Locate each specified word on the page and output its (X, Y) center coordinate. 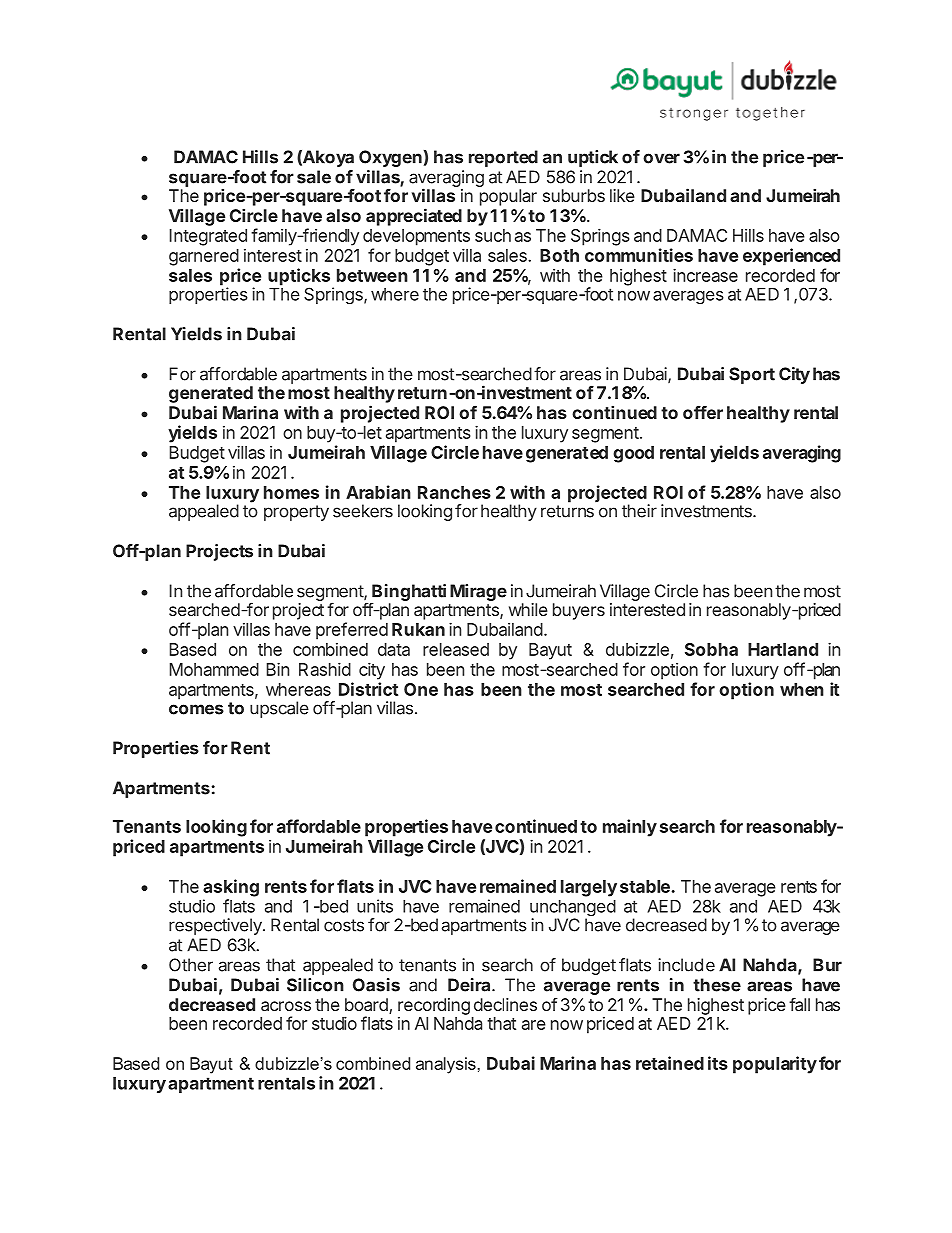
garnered (204, 257)
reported (503, 158)
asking (231, 888)
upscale (279, 709)
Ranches (454, 492)
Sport (752, 375)
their (639, 511)
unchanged (573, 909)
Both (559, 255)
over (661, 158)
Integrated (208, 237)
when (802, 689)
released (456, 649)
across (286, 1006)
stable (645, 886)
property (296, 513)
